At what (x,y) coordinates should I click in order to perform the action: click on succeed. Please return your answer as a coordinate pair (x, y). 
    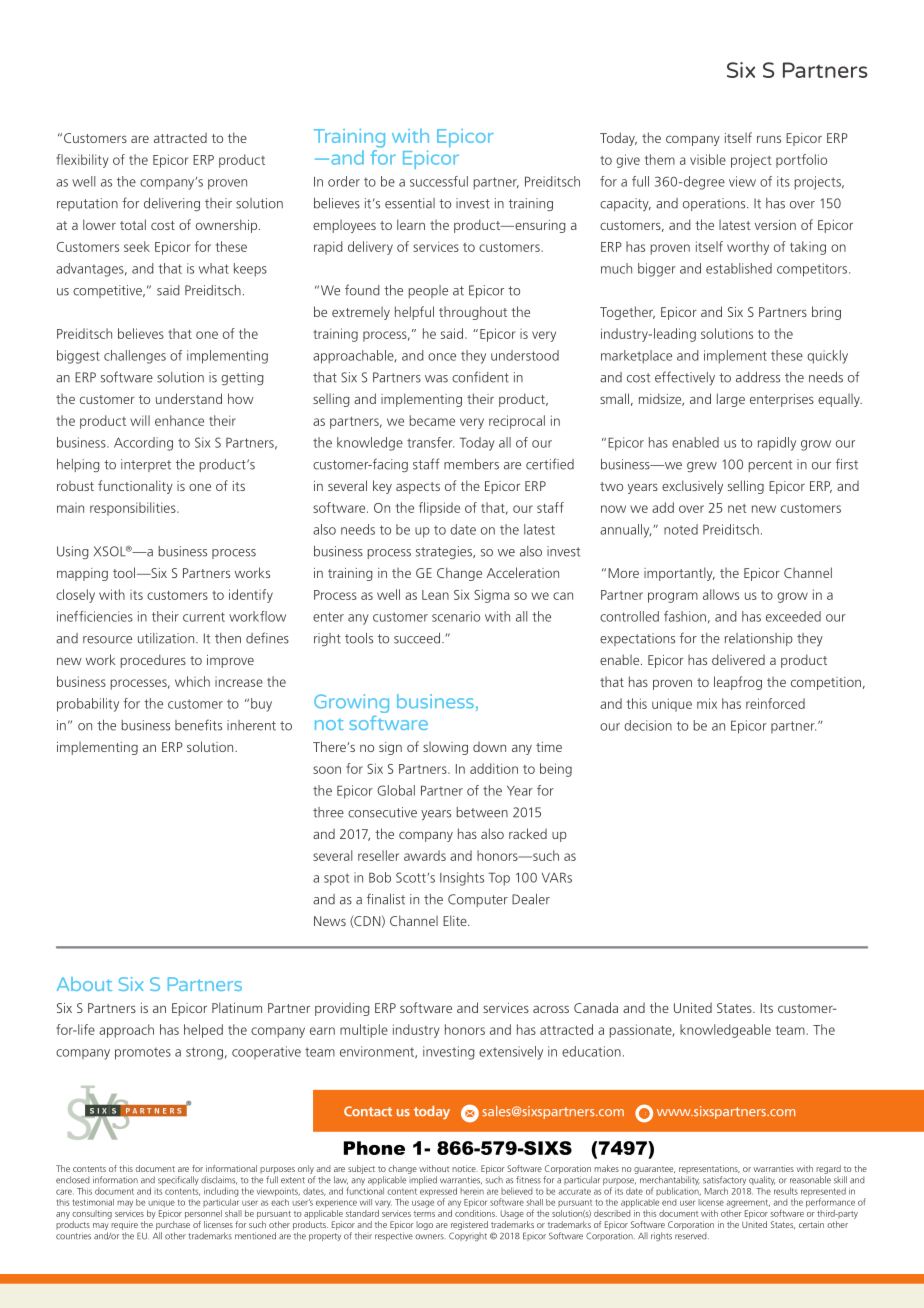
    Looking at the image, I should click on (418, 638).
